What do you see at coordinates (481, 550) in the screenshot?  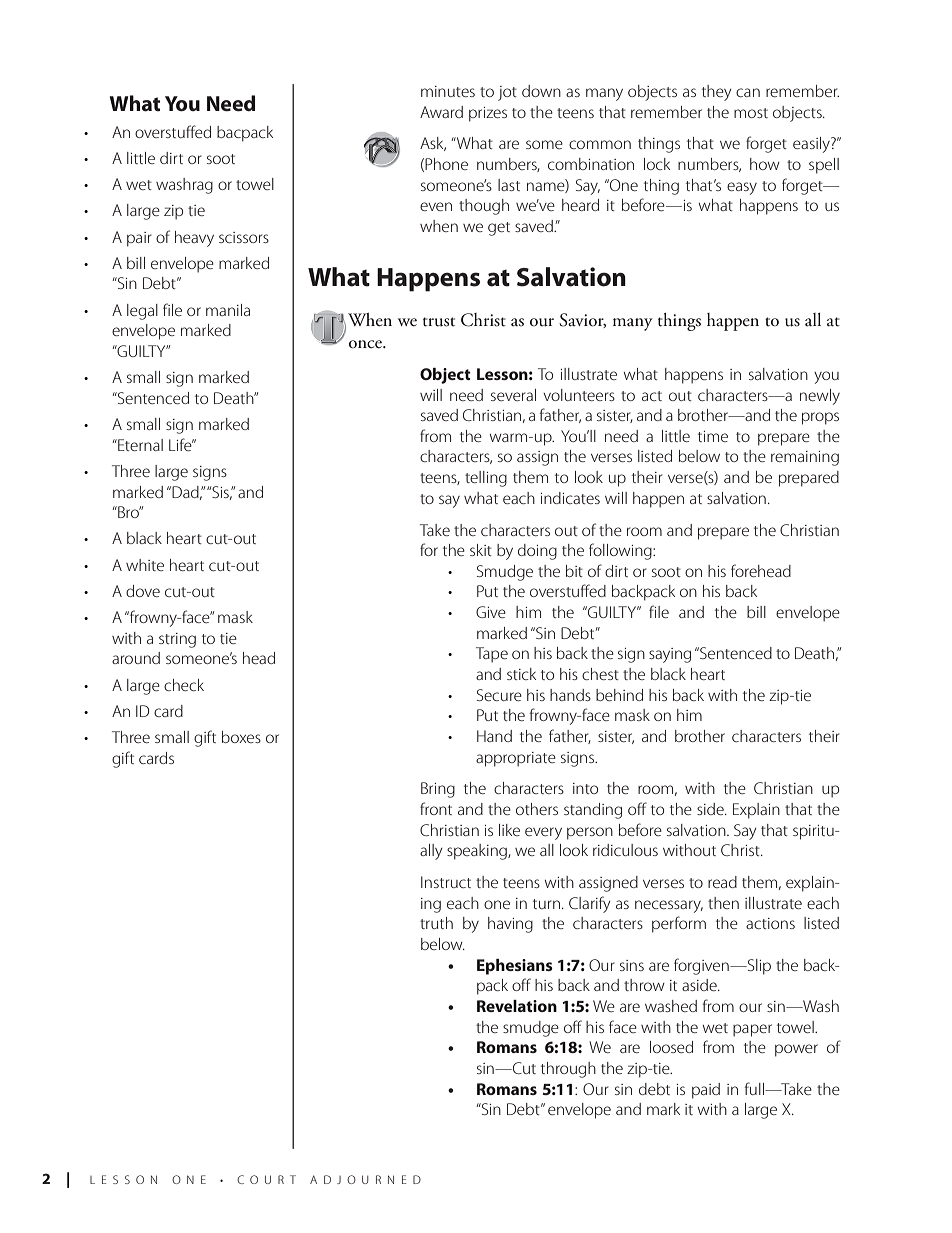 I see `skit` at bounding box center [481, 550].
